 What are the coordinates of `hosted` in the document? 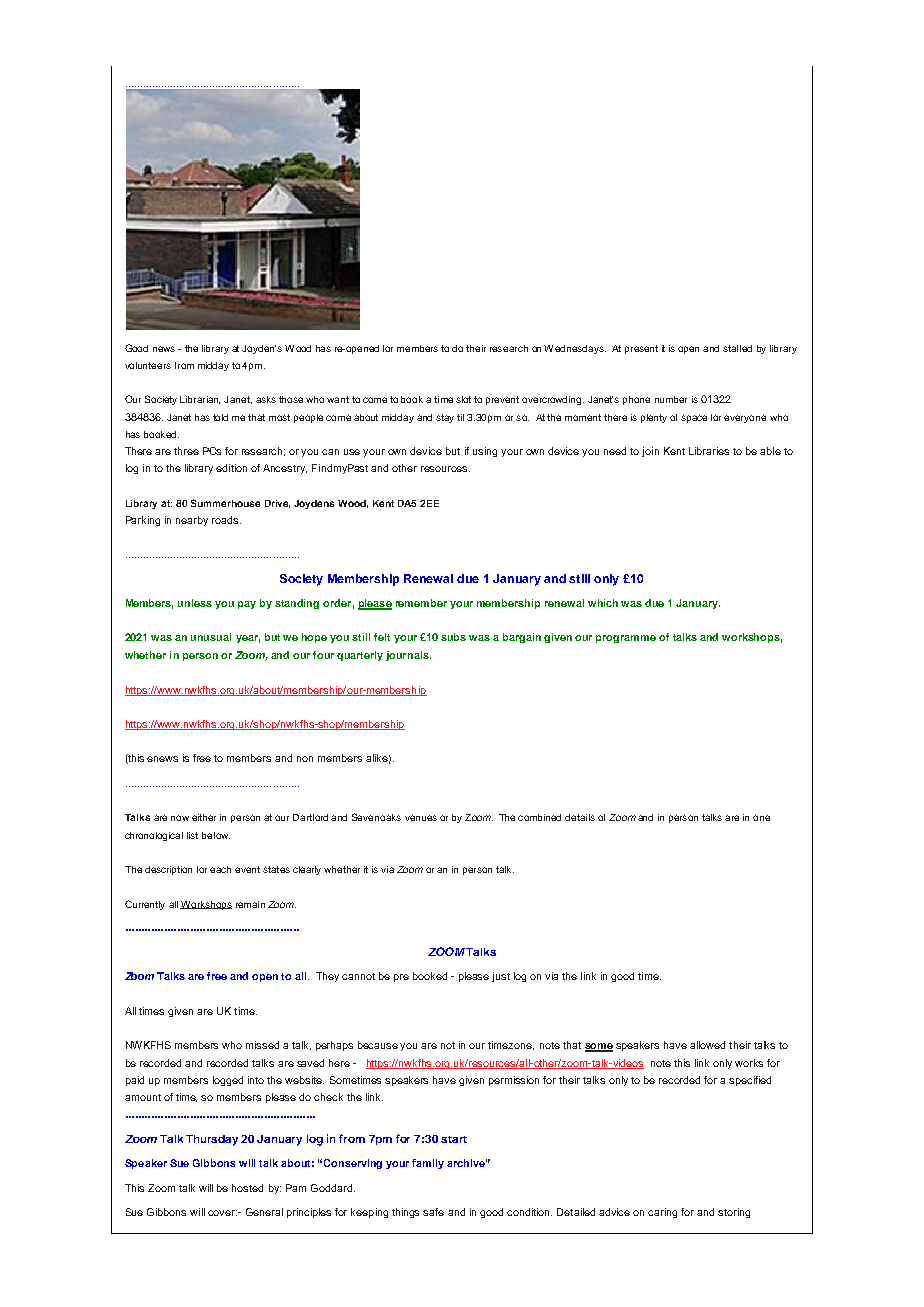 It's located at (247, 1188).
